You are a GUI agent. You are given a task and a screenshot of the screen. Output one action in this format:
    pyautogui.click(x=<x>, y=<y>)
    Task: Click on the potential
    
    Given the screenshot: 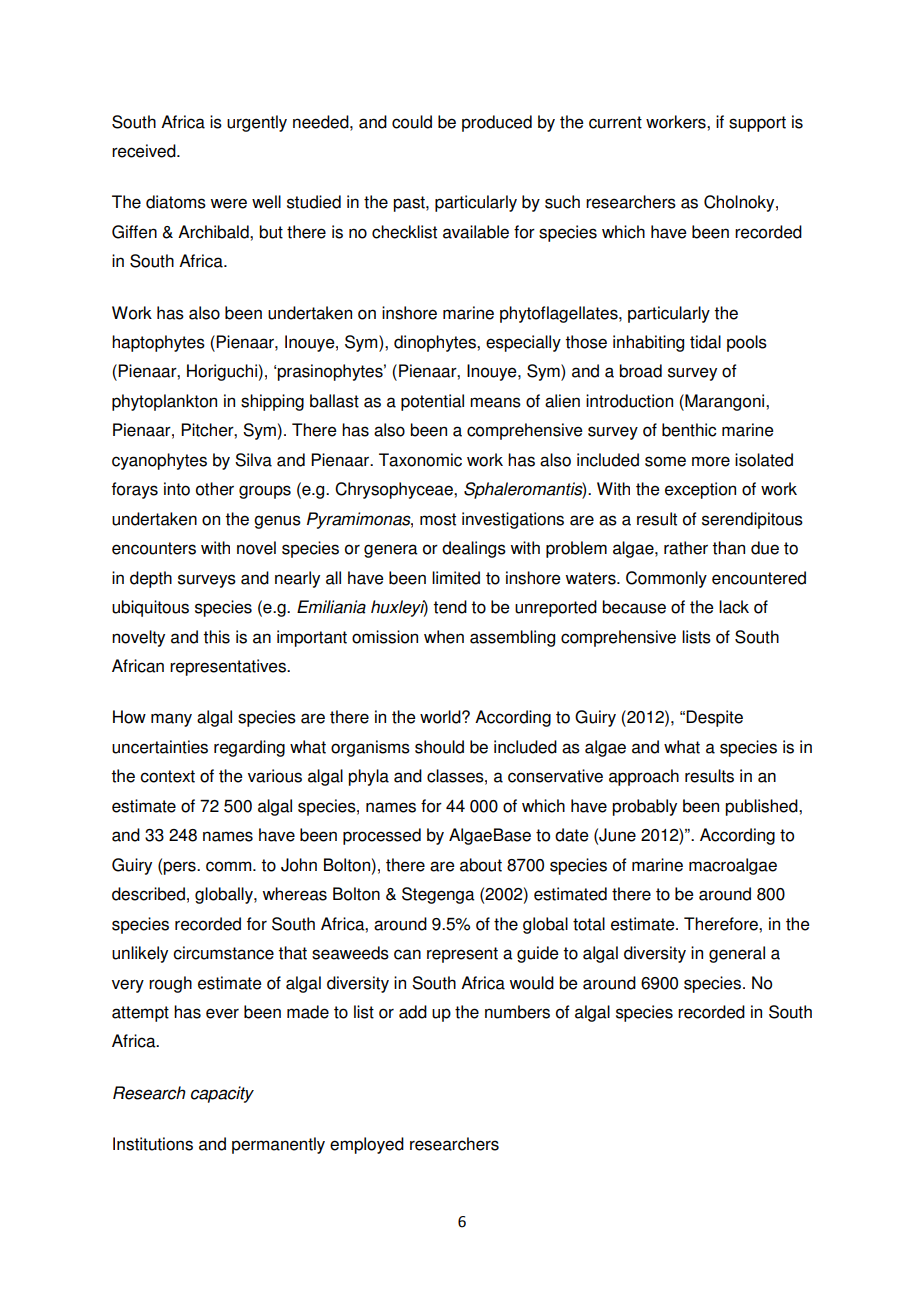 What is the action you would take?
    pyautogui.click(x=432, y=402)
